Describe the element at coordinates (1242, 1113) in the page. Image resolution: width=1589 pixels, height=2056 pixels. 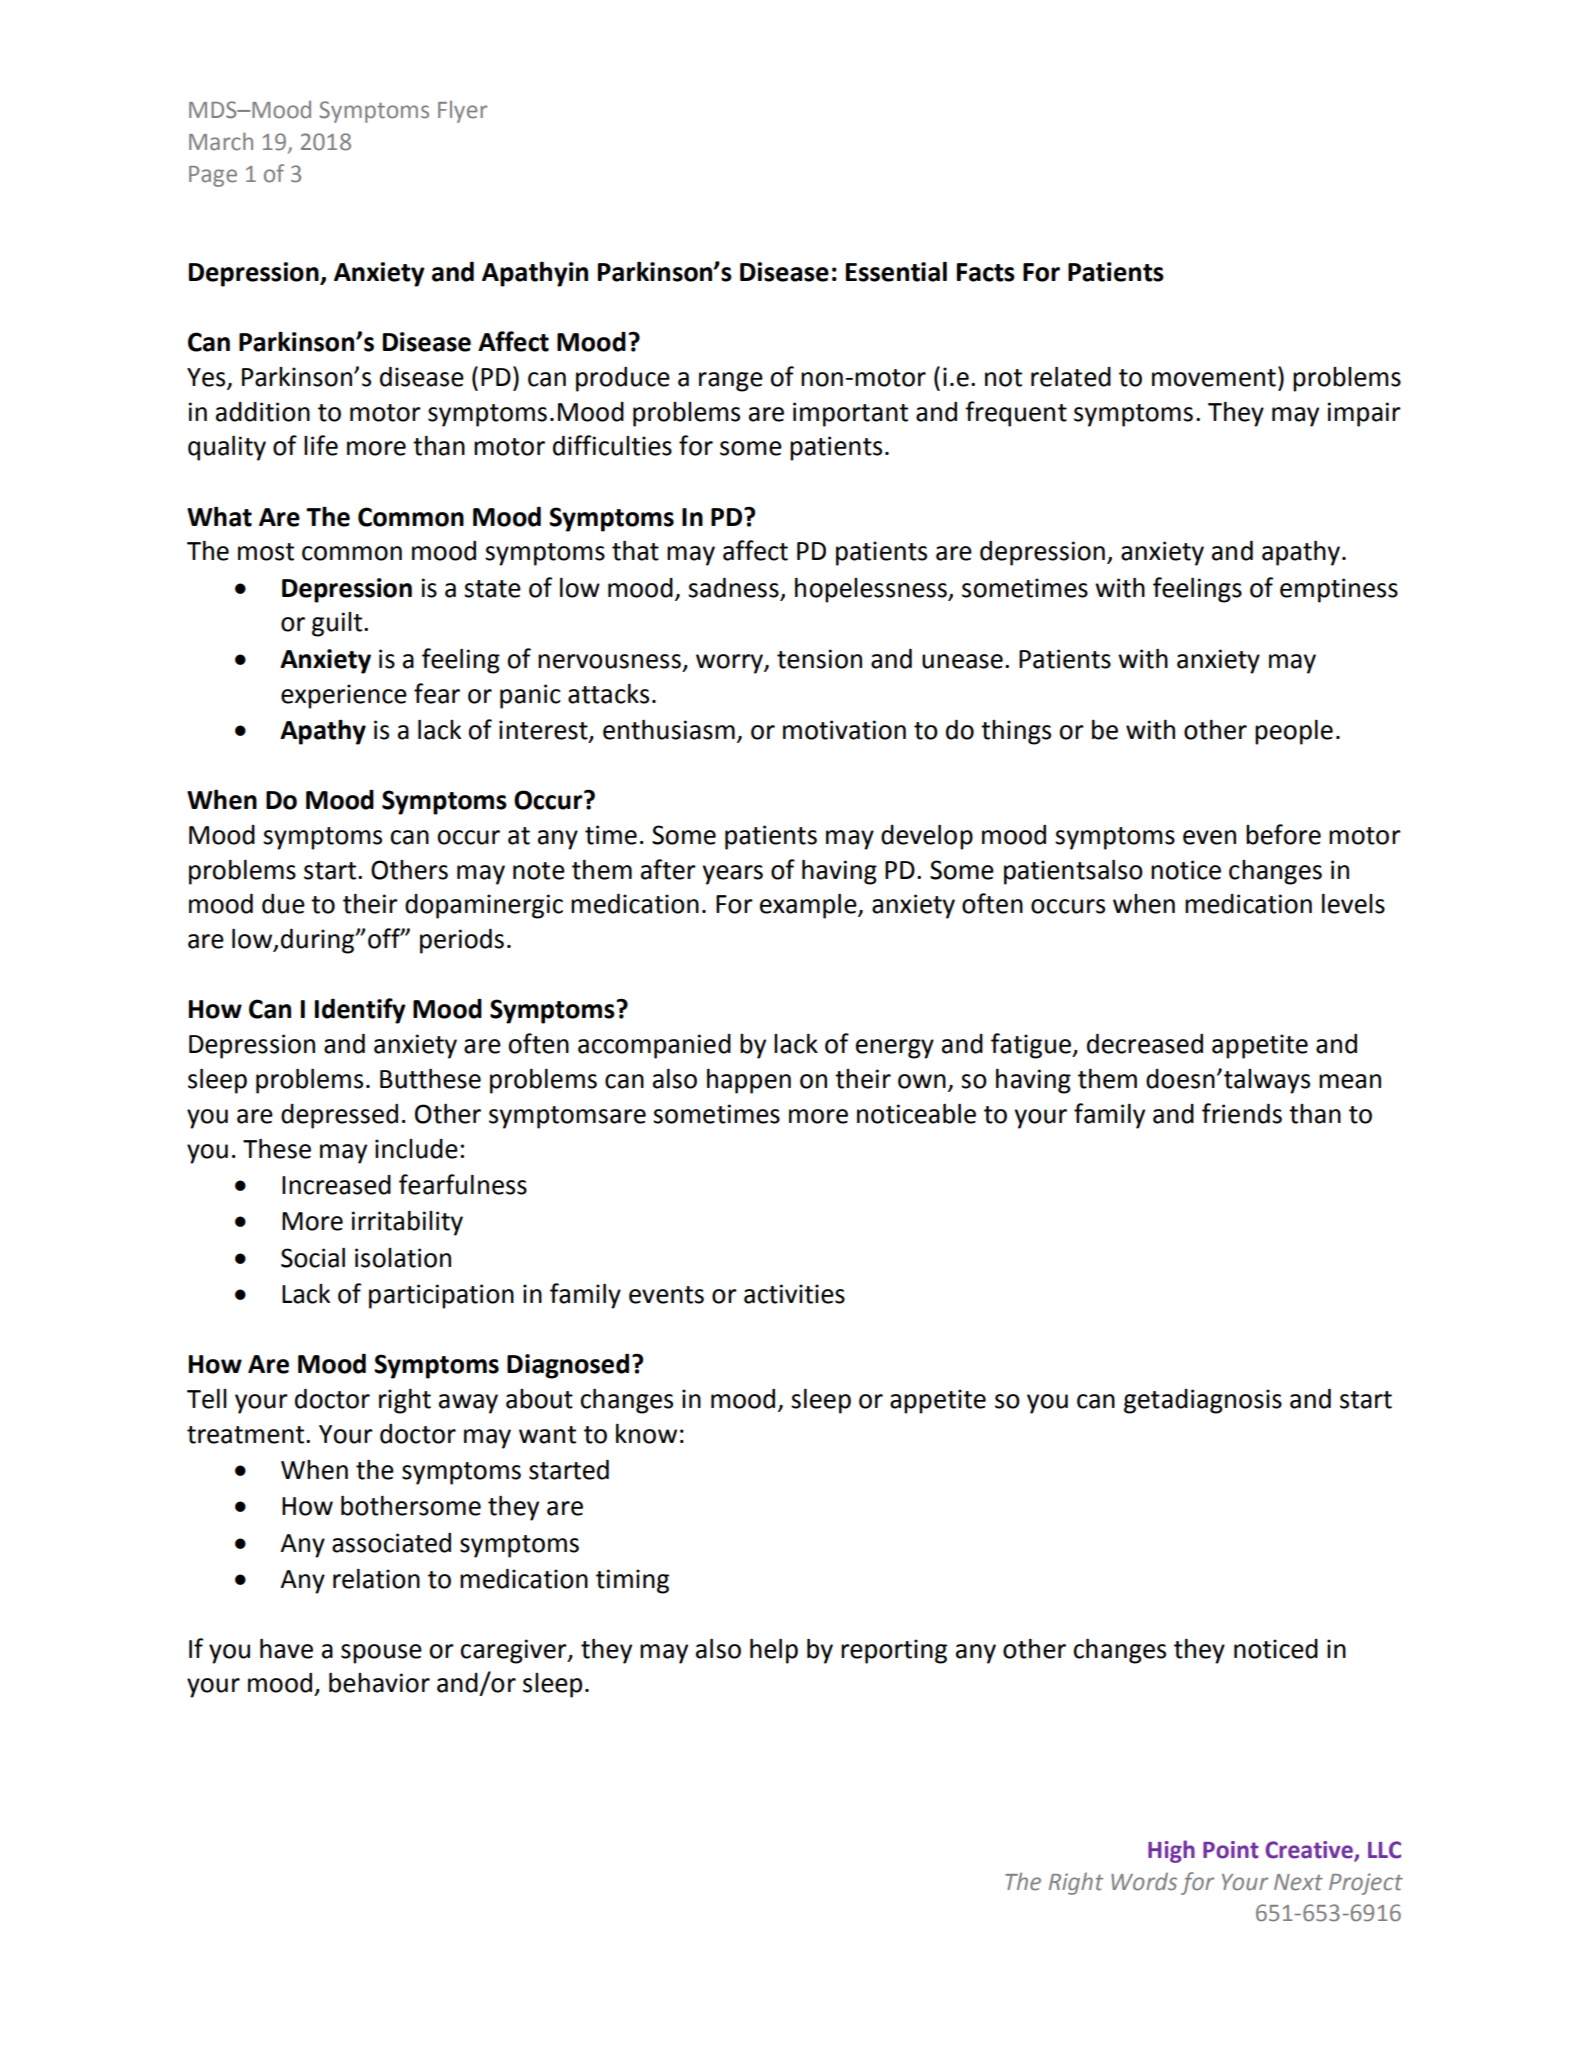
I see `friends` at that location.
